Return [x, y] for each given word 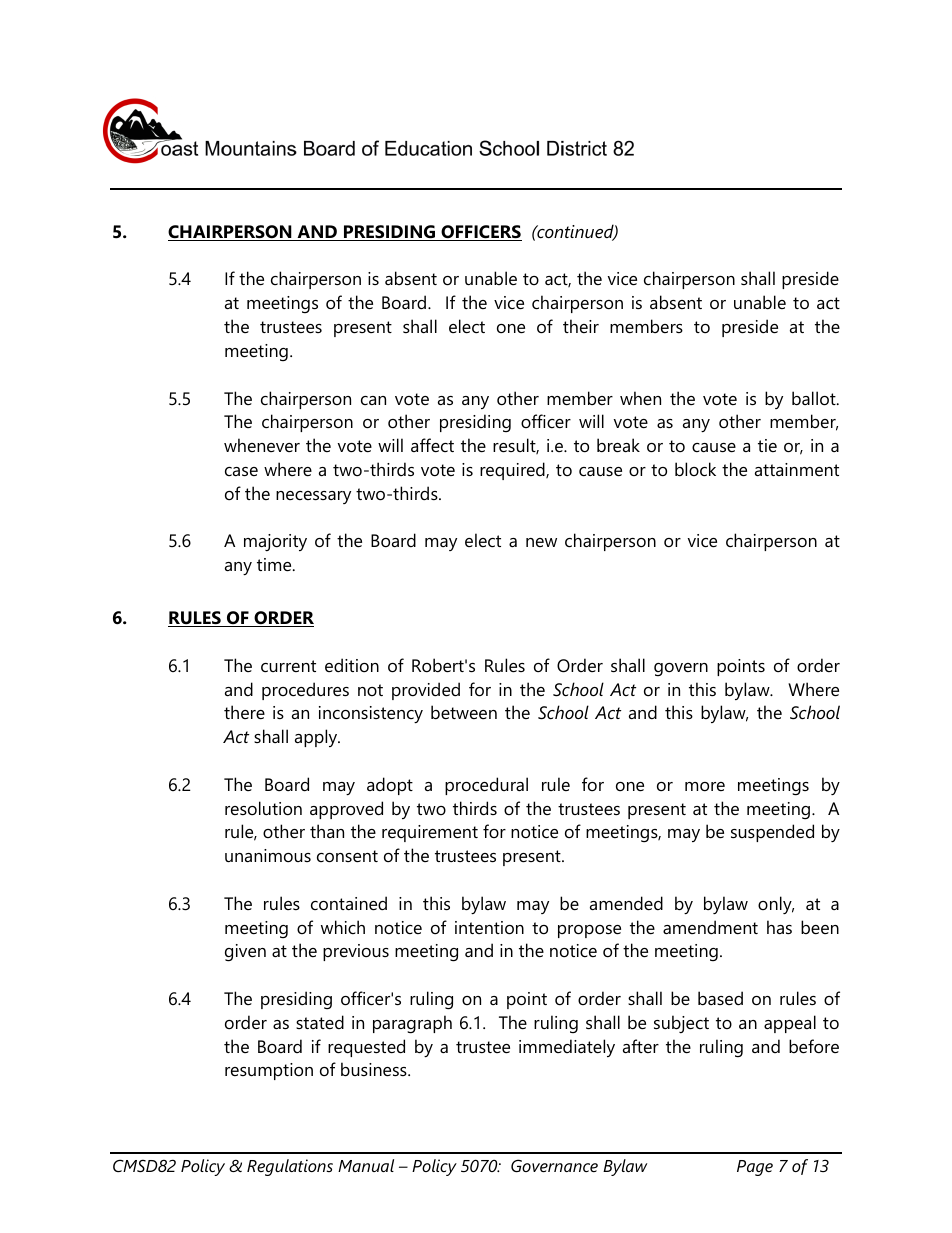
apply [317, 738]
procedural [486, 786]
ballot [815, 398]
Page [755, 1168]
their [581, 326]
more [705, 787]
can [373, 400]
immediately [567, 1048]
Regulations [290, 1167]
